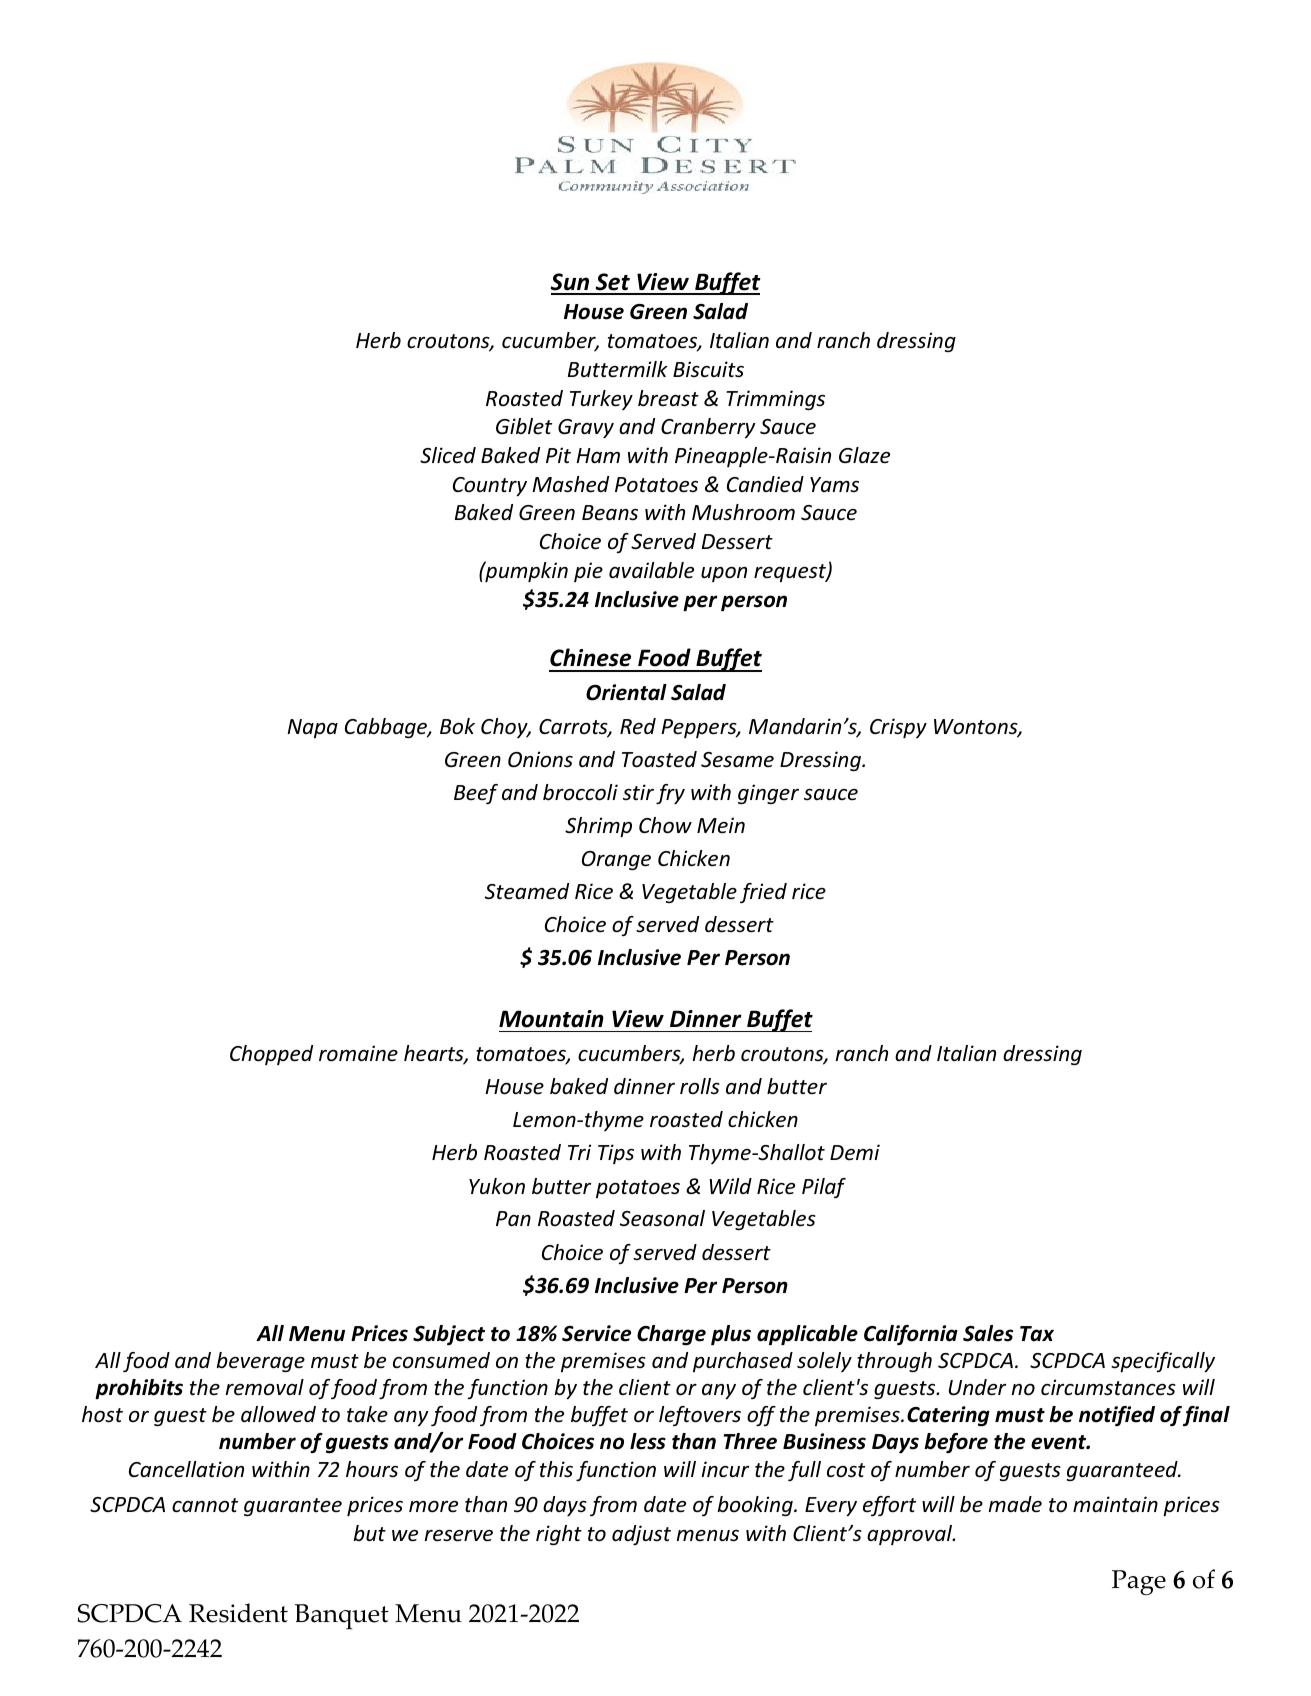 Image resolution: width=1311 pixels, height=1696 pixels. Describe the element at coordinates (898, 728) in the page. I see `Crispy` at that location.
